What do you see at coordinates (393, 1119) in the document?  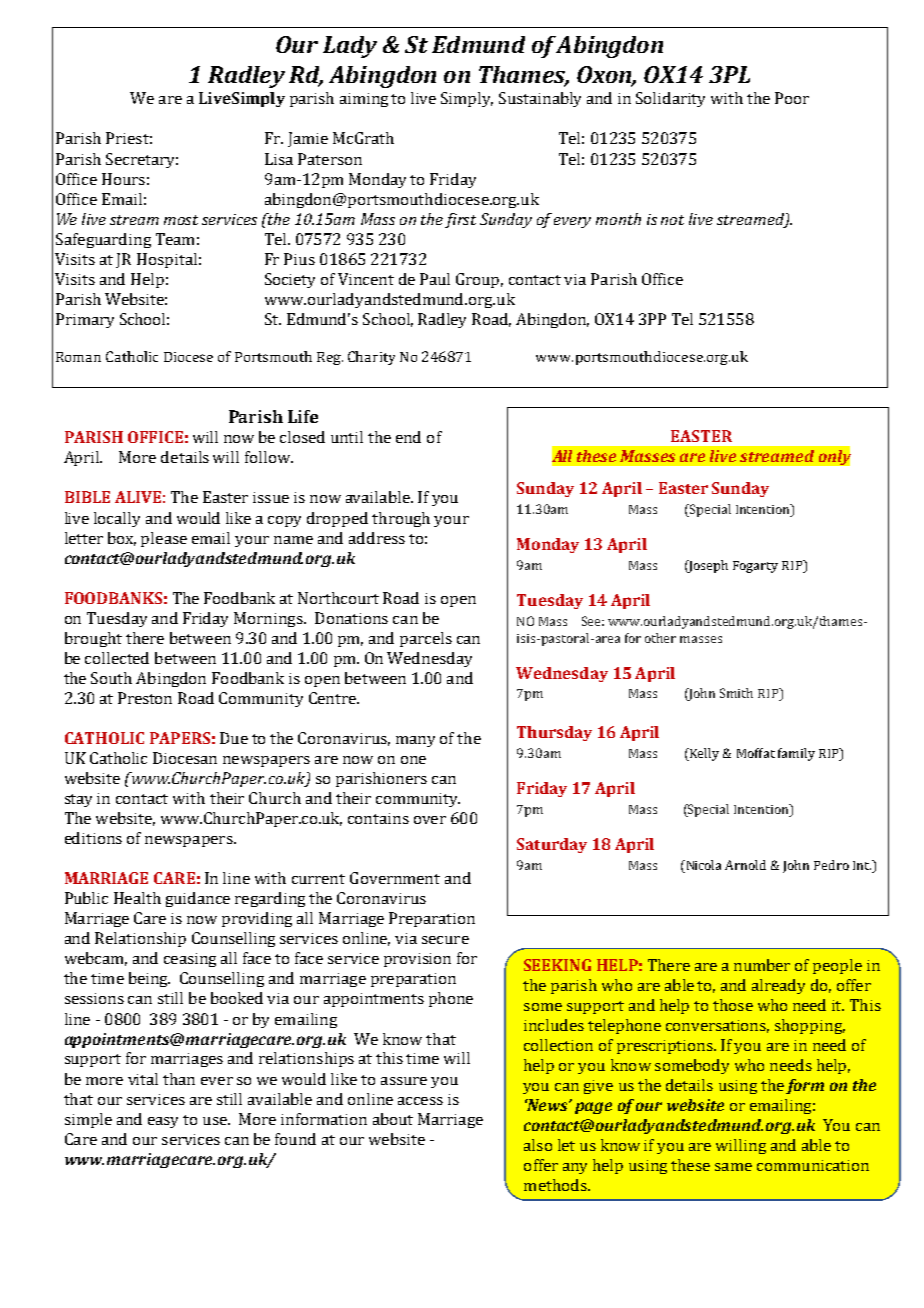 I see `about` at bounding box center [393, 1119].
